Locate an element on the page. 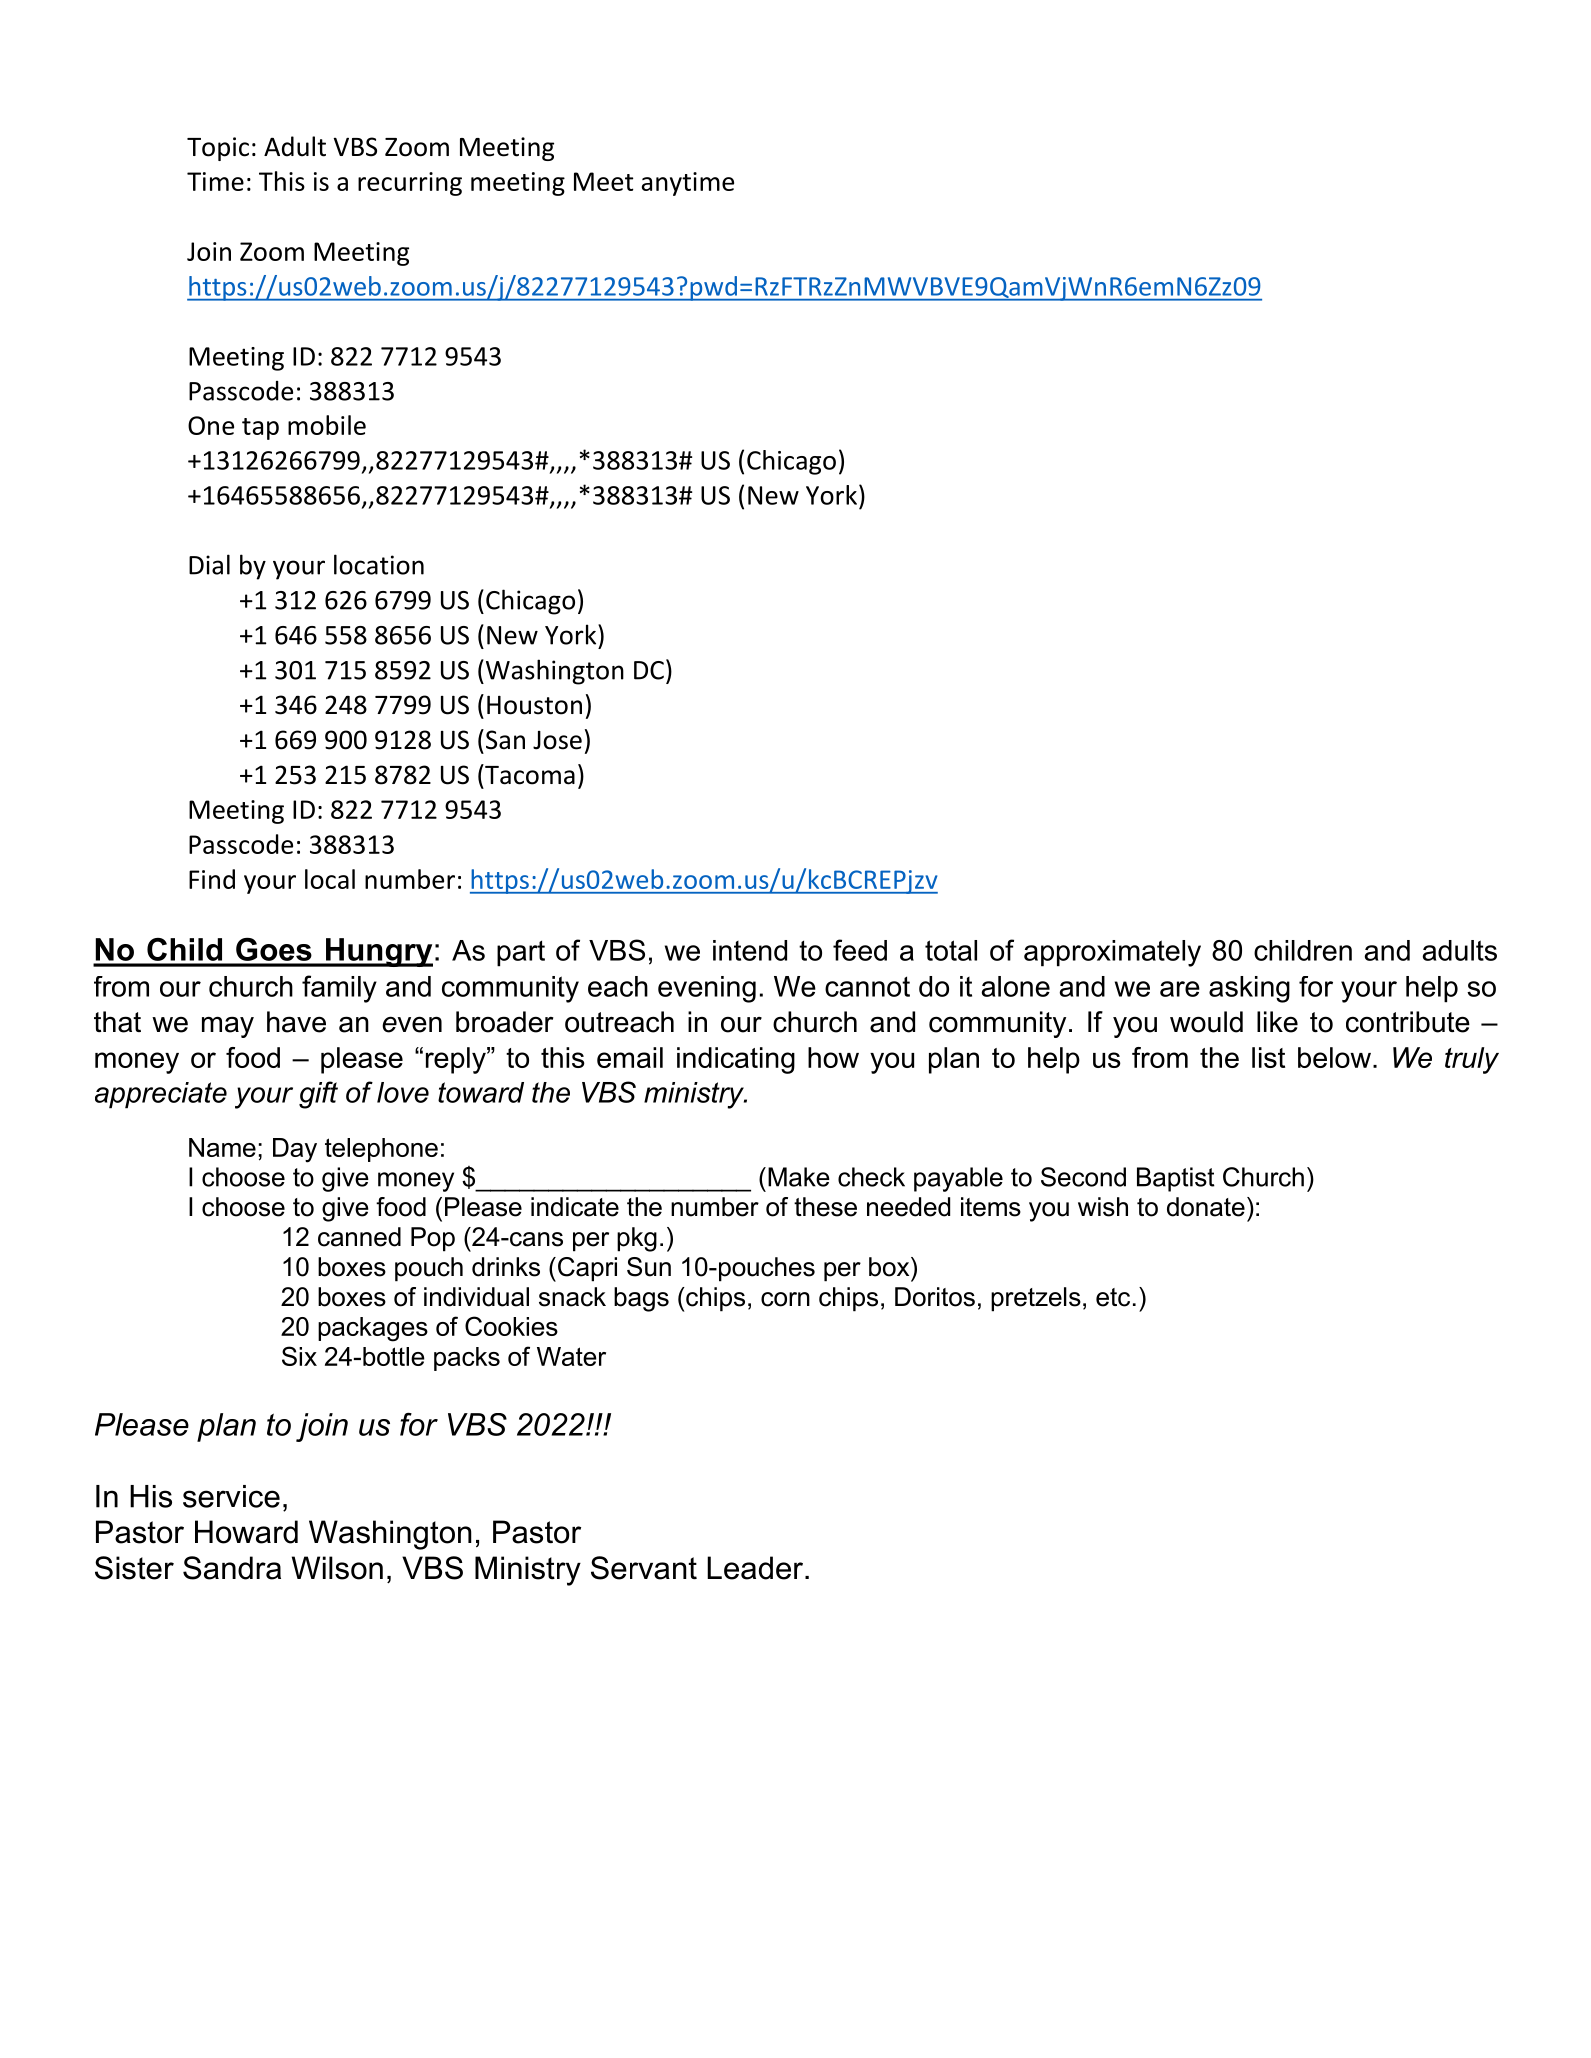 The width and height of the document is (1591, 2058). recurring is located at coordinates (410, 184).
